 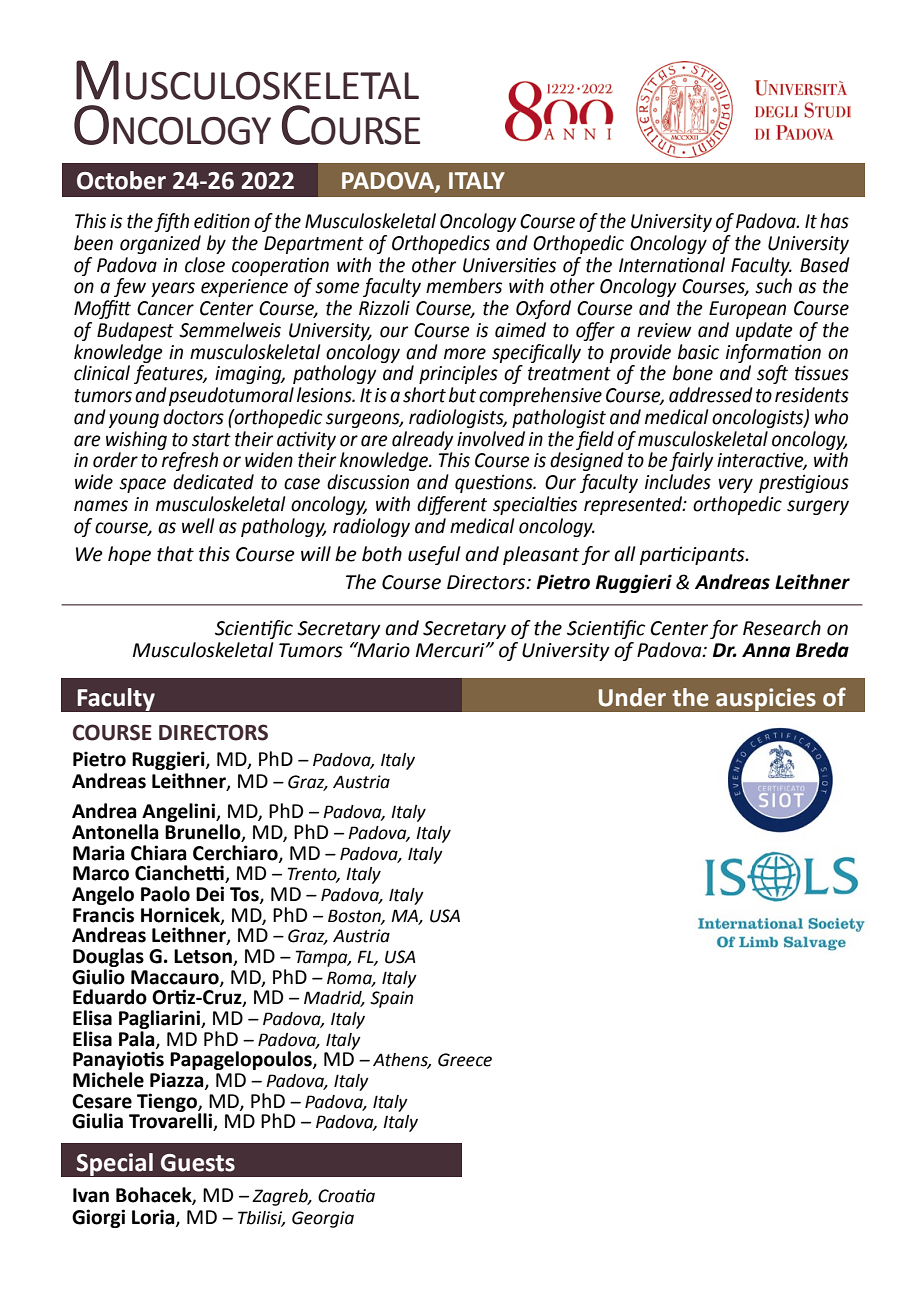 I want to click on that, so click(x=175, y=554).
